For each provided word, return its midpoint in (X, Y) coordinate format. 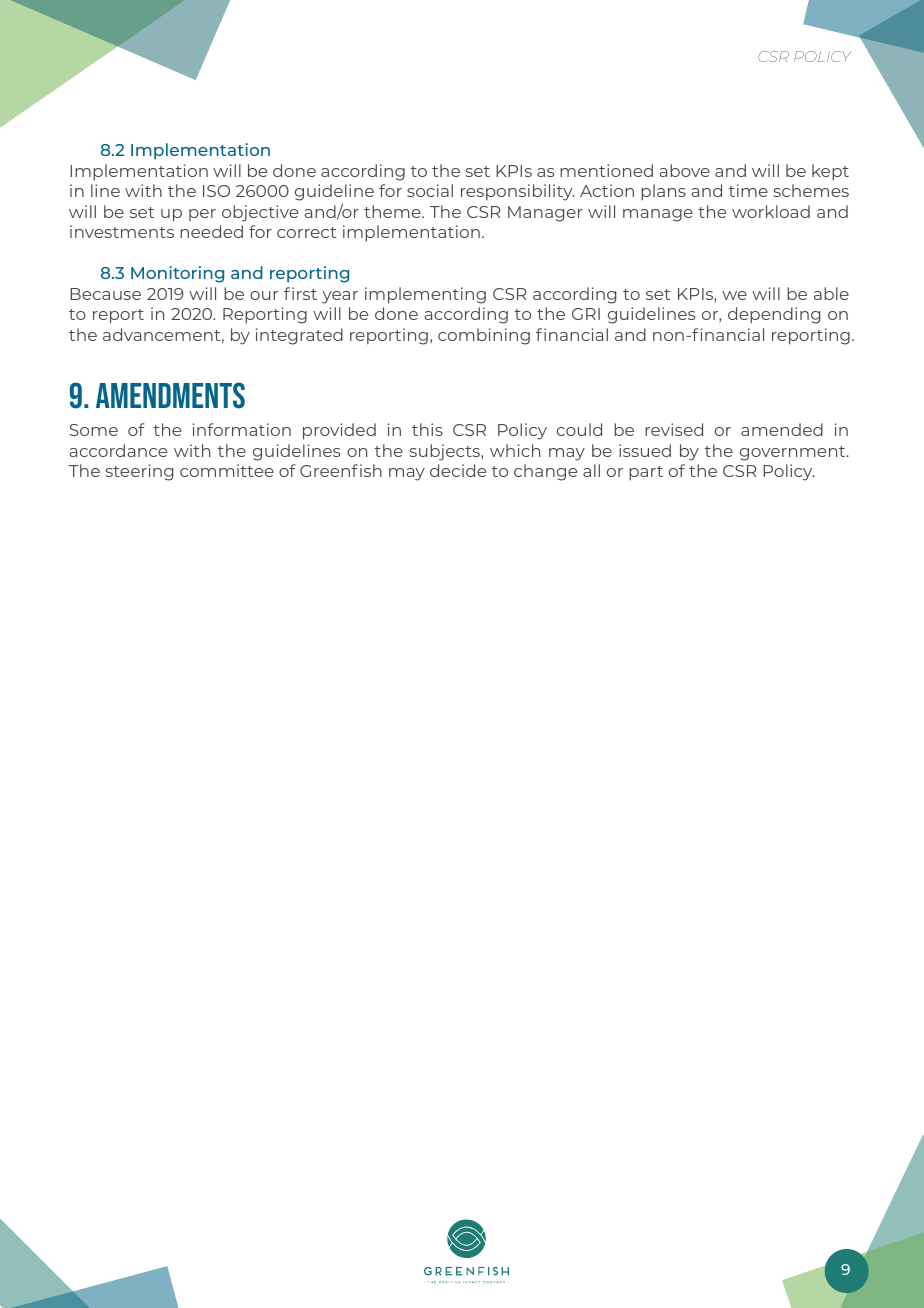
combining (484, 336)
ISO (216, 191)
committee (227, 470)
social (430, 190)
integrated (299, 336)
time (748, 190)
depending (774, 315)
